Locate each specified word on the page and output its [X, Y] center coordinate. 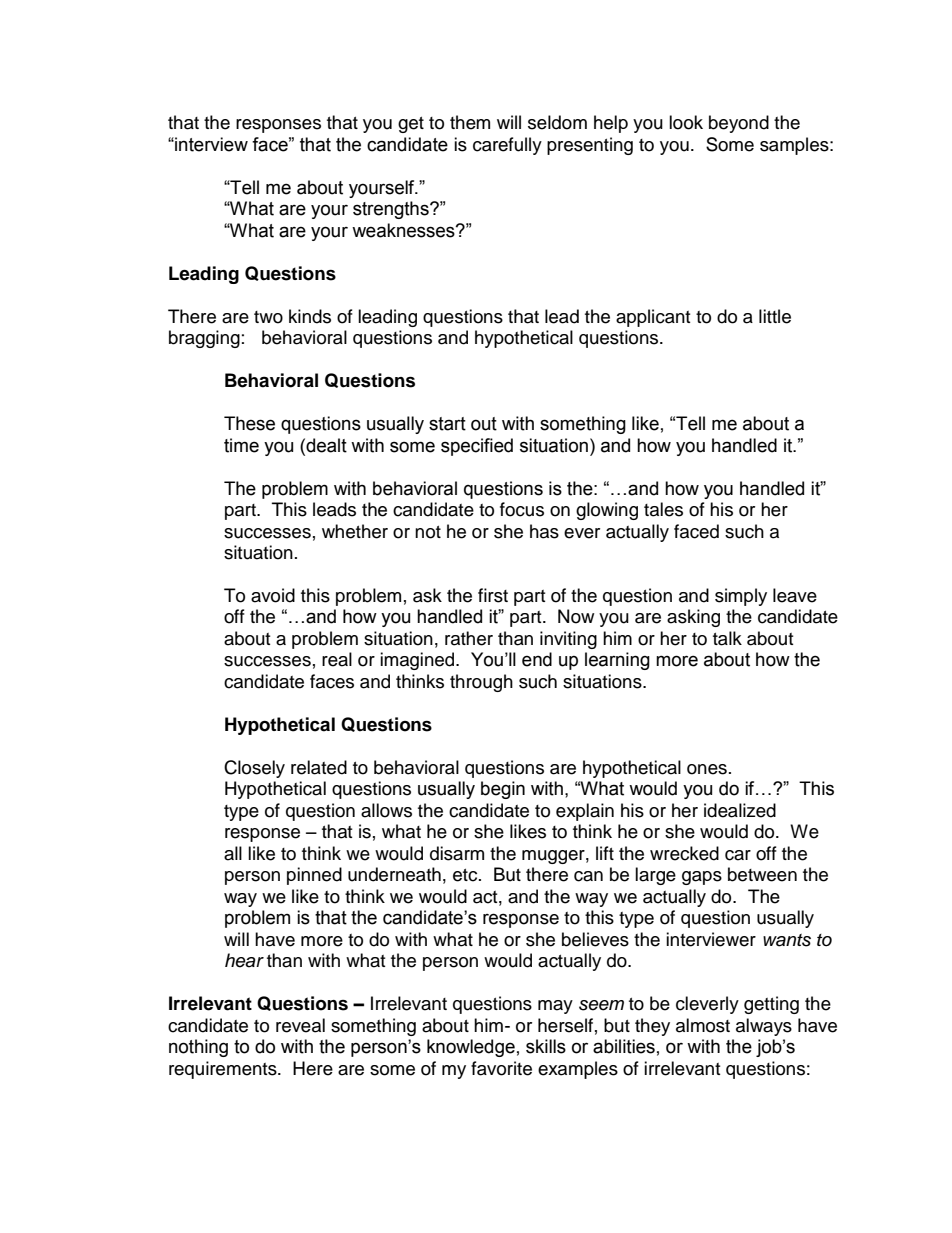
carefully [507, 146]
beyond [739, 124]
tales [663, 509]
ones [707, 769]
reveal [300, 1025]
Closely [254, 769]
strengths [392, 210]
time [241, 445]
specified [477, 447]
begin [503, 790]
